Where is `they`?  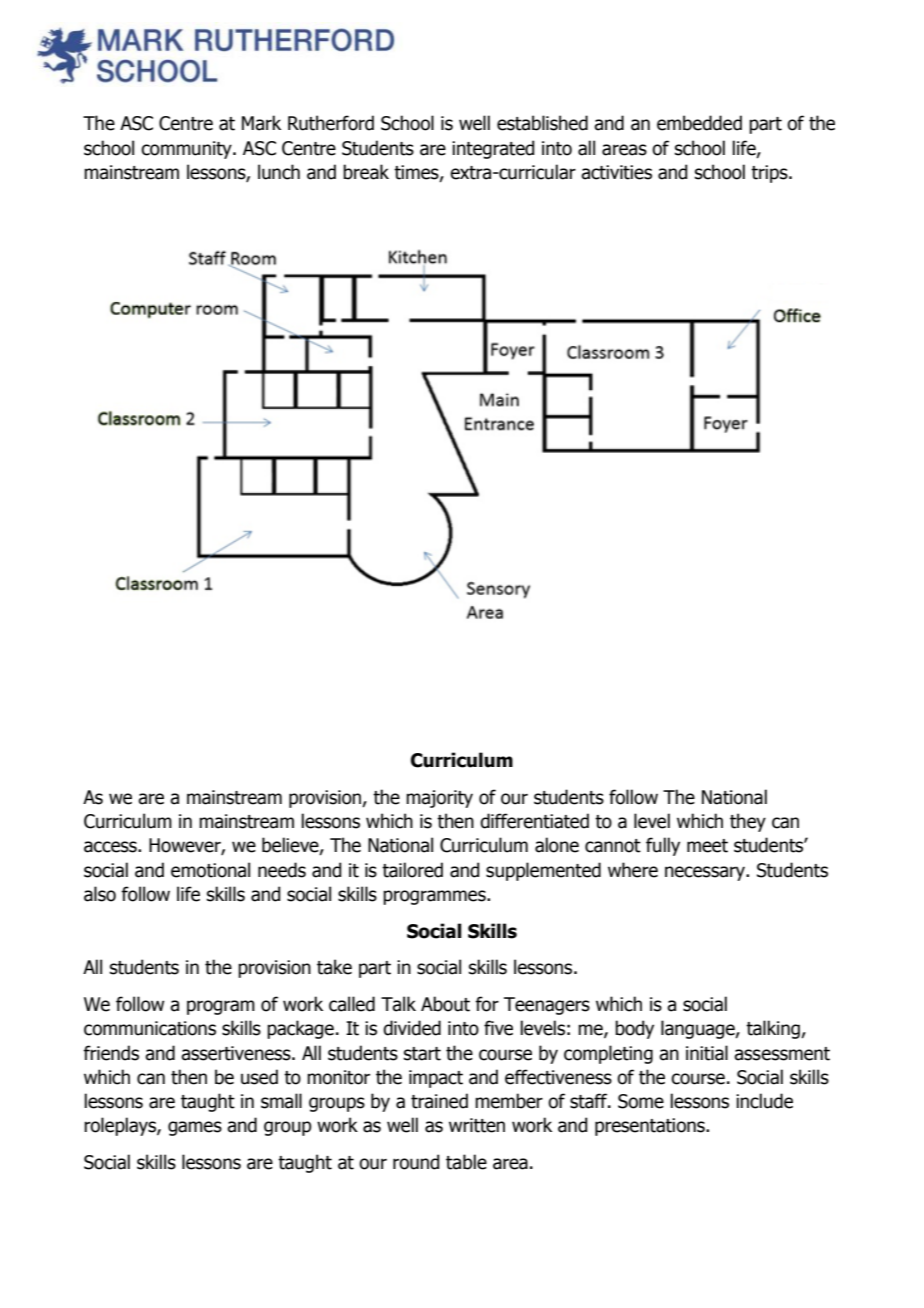
they is located at coordinates (748, 822).
